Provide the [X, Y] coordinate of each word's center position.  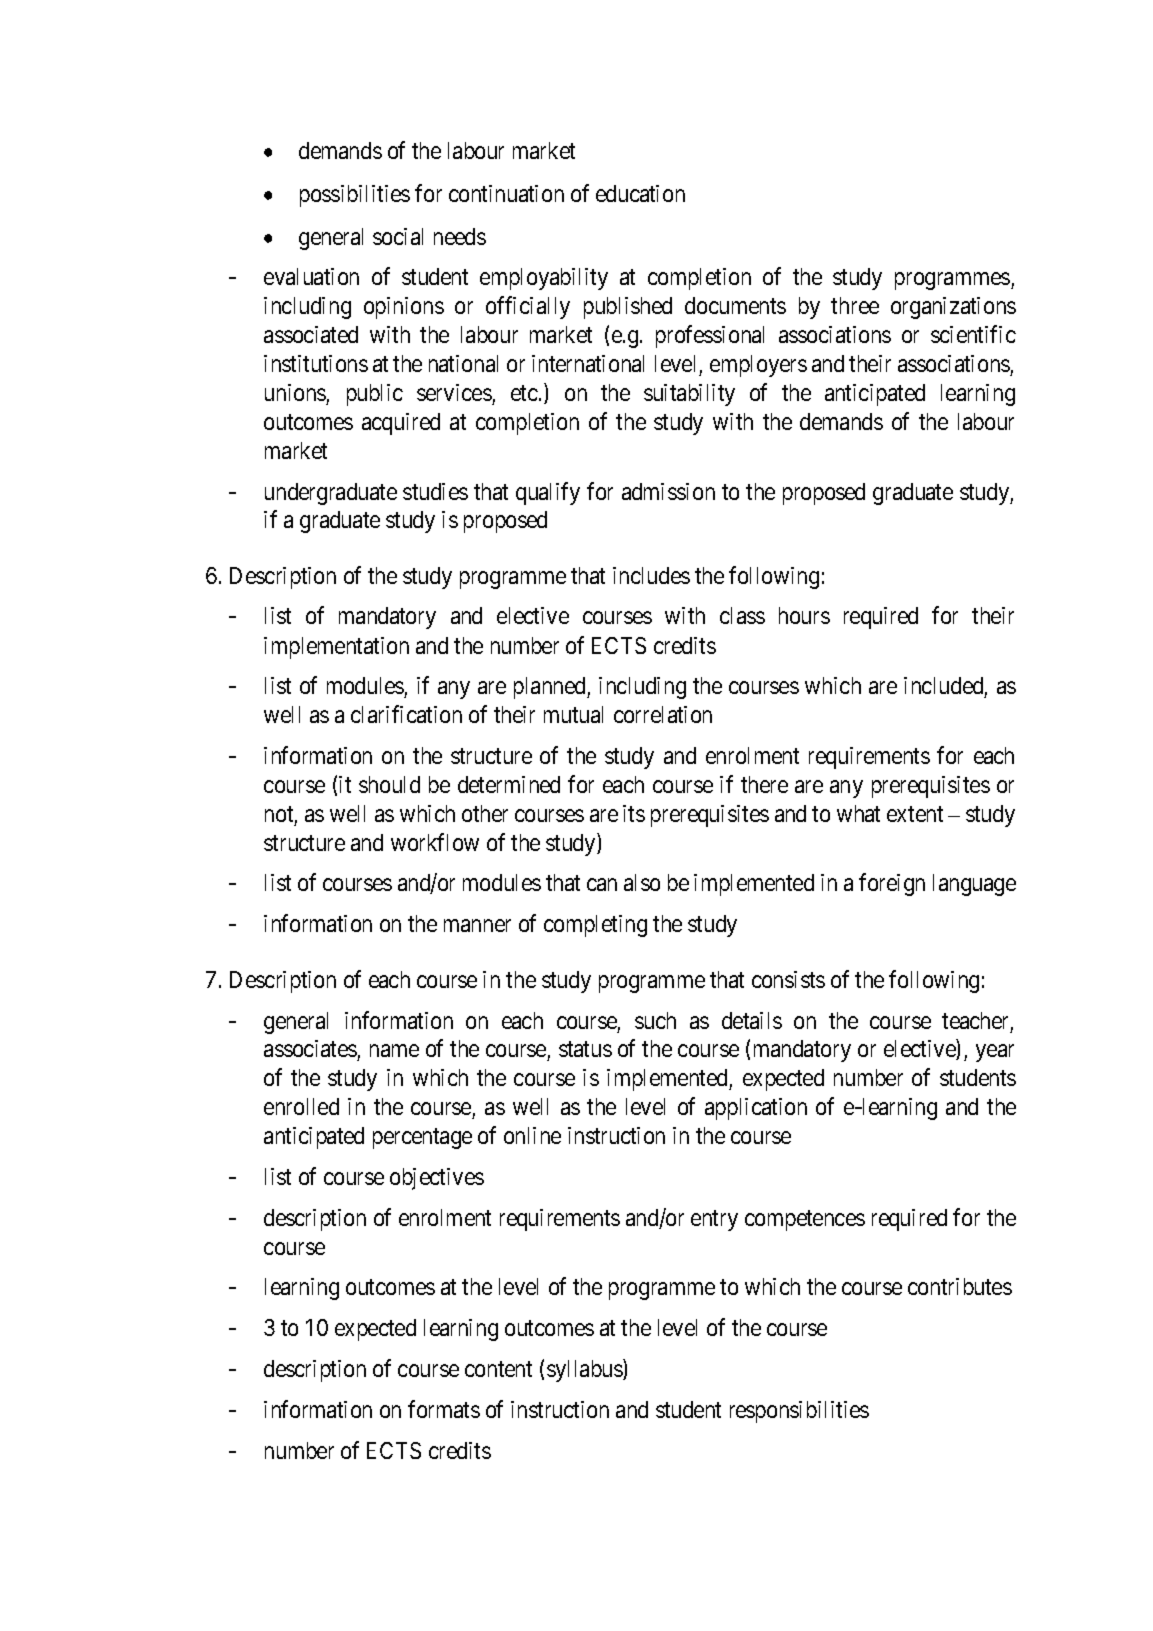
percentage [422, 1138]
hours [804, 615]
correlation [663, 714]
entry [714, 1220]
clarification [406, 714]
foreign [892, 885]
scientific [973, 334]
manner [477, 926]
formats [444, 1409]
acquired [401, 424]
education [640, 193]
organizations [953, 308]
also [642, 882]
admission [668, 491]
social [398, 236]
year [995, 1053]
